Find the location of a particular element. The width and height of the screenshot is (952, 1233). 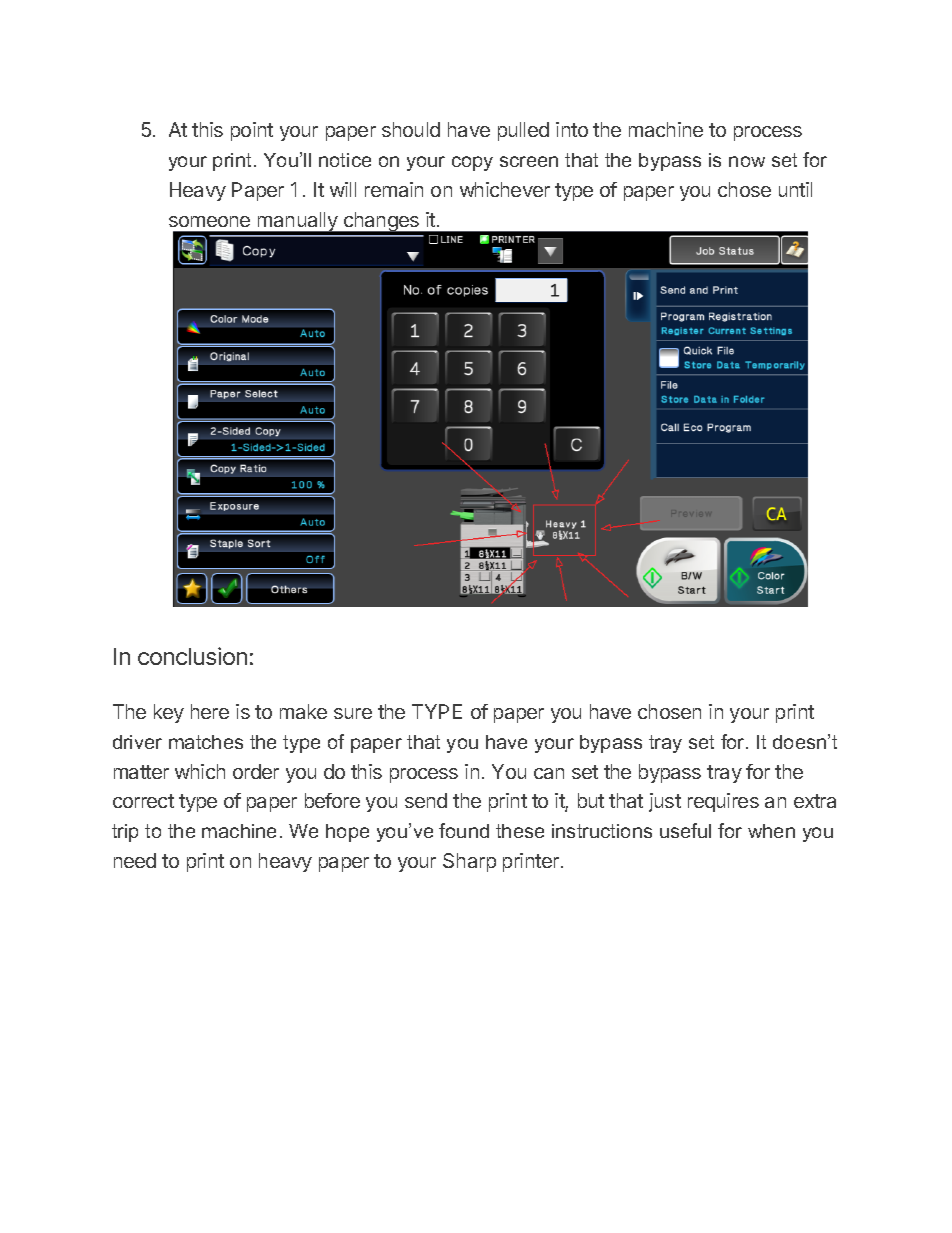

until is located at coordinates (795, 189).
